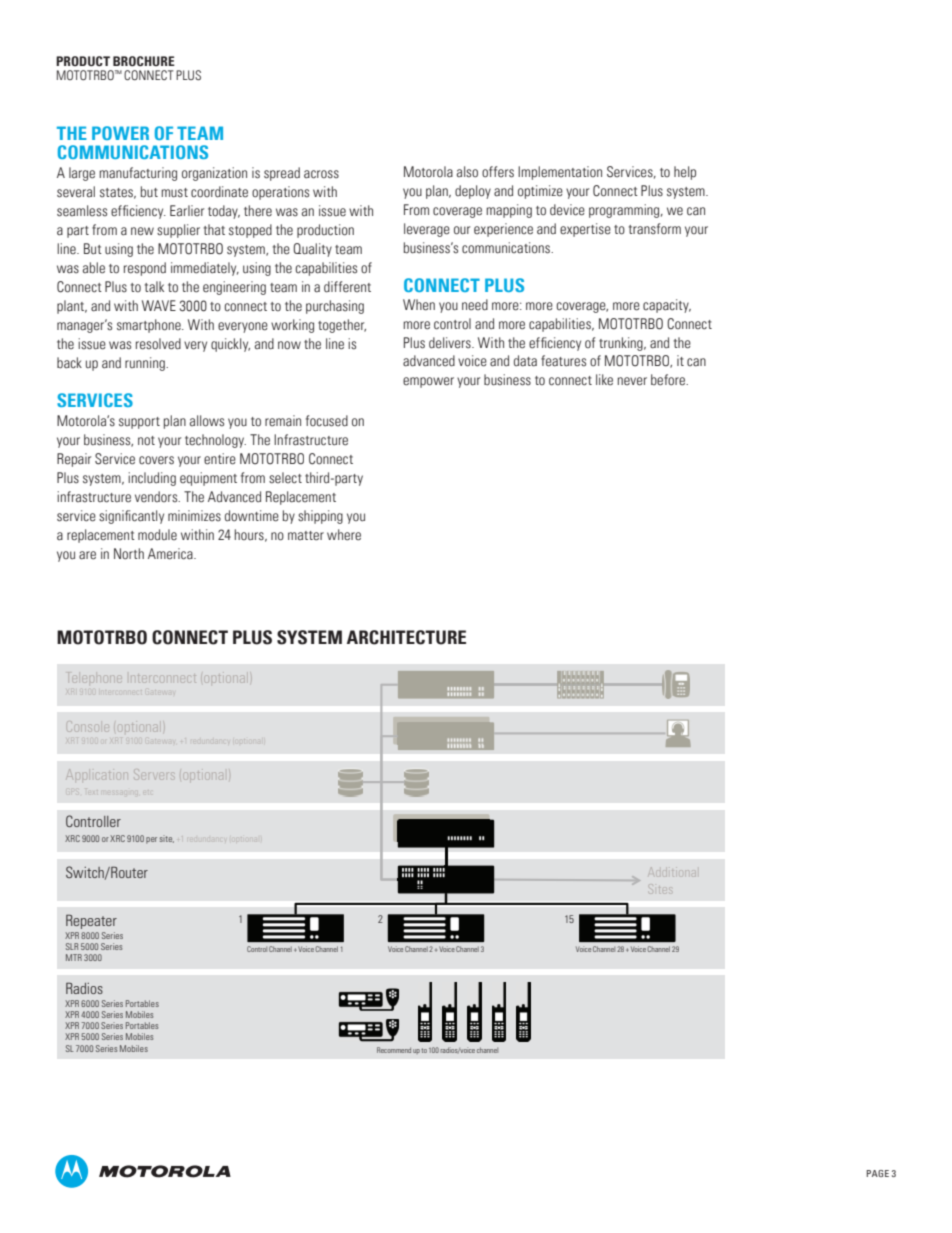 Image resolution: width=952 pixels, height=1233 pixels. Describe the element at coordinates (171, 554) in the image. I see `America` at that location.
